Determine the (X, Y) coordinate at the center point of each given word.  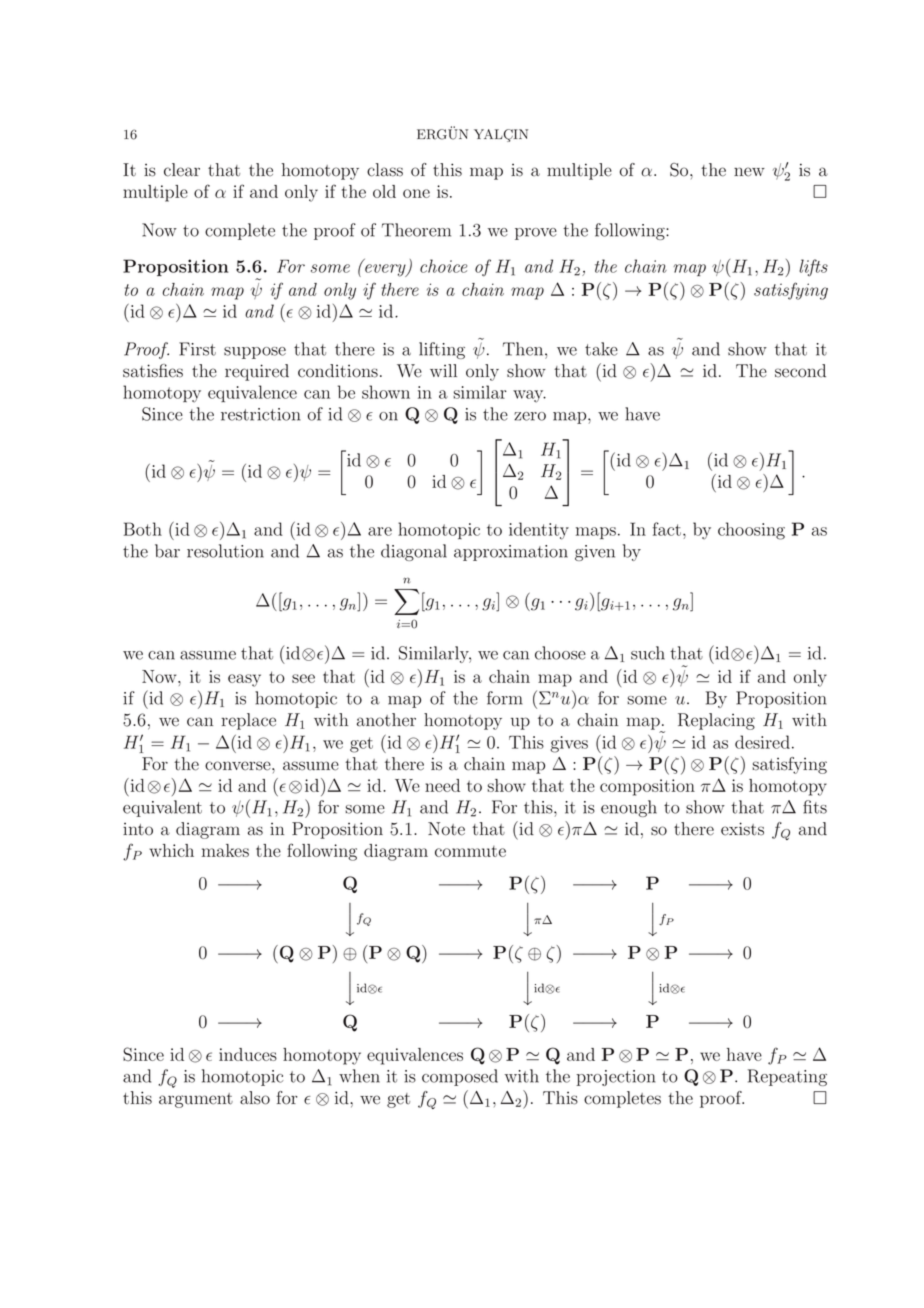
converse (239, 766)
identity (539, 531)
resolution (225, 551)
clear (182, 170)
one (416, 193)
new (749, 172)
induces (248, 1054)
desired (762, 742)
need (442, 785)
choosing (751, 531)
